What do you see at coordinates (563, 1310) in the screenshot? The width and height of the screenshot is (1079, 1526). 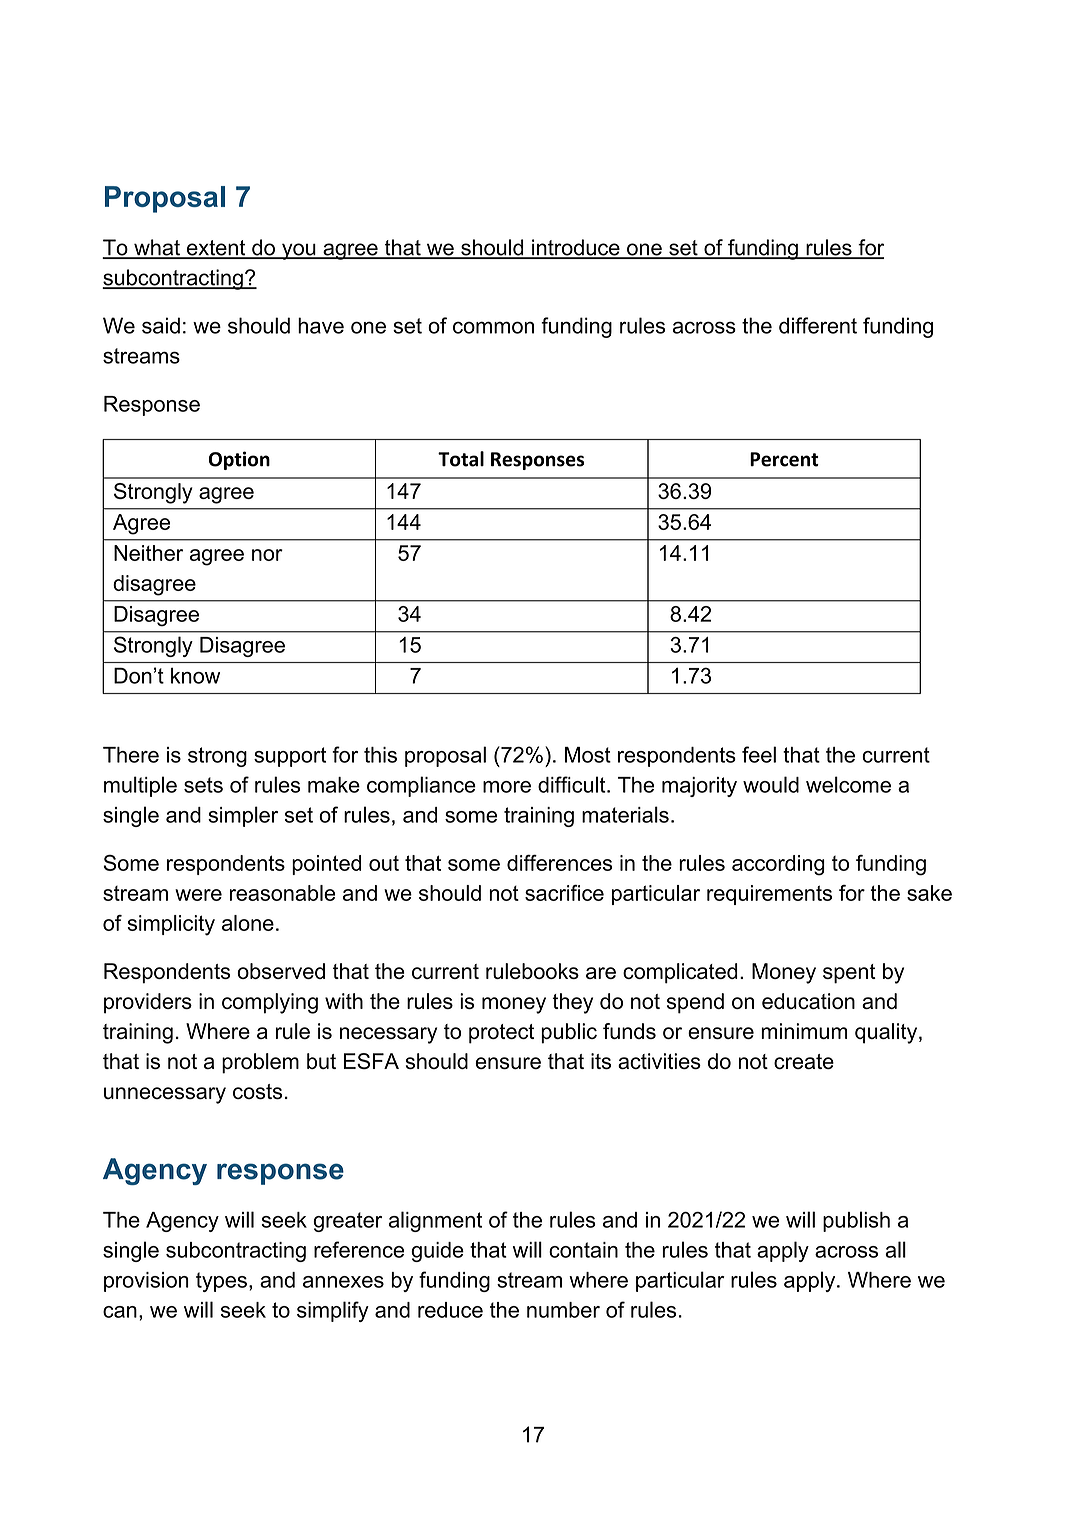 I see `number` at bounding box center [563, 1310].
